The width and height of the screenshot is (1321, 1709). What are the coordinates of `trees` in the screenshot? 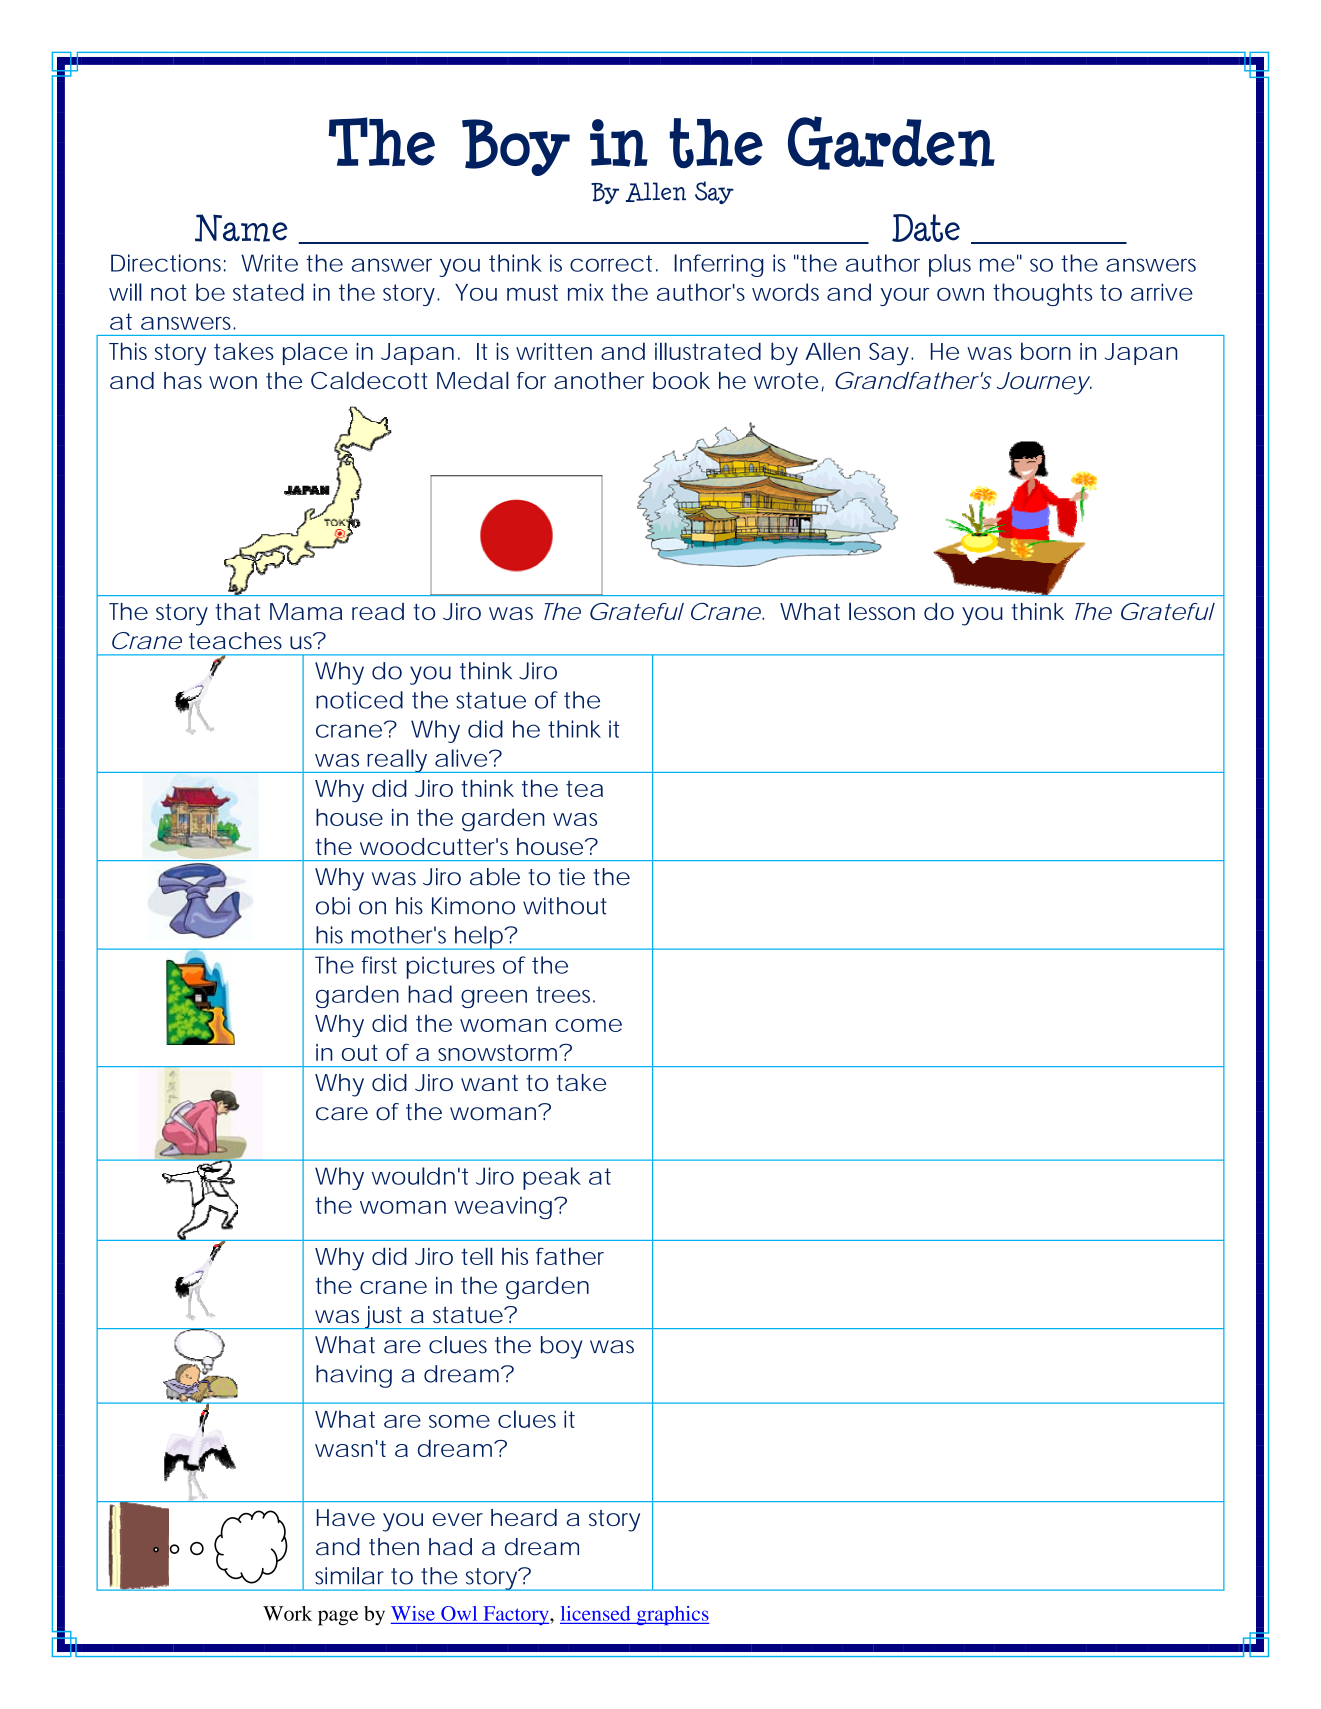 It's located at (565, 994).
